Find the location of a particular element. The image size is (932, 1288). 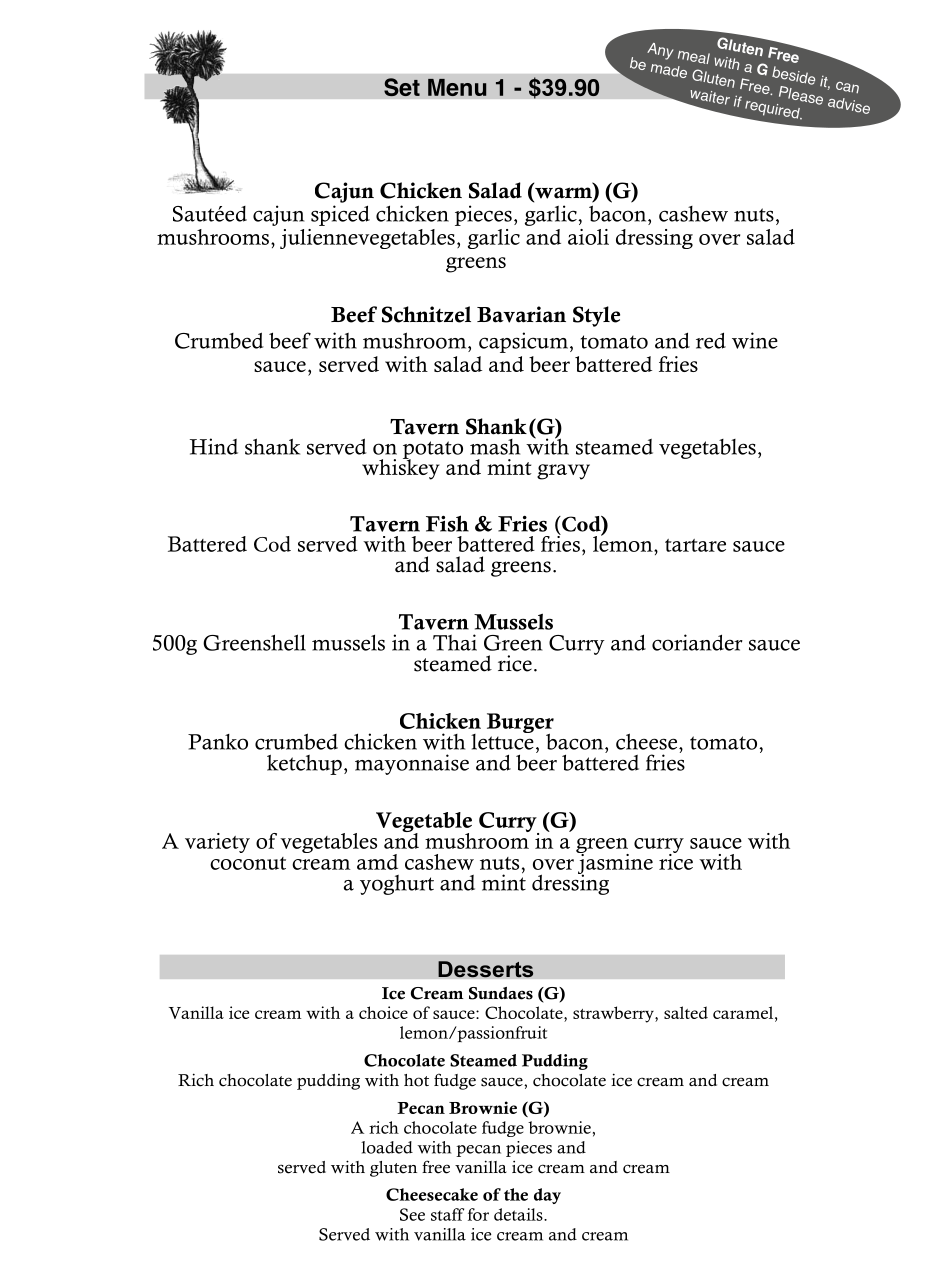

Style is located at coordinates (596, 316).
